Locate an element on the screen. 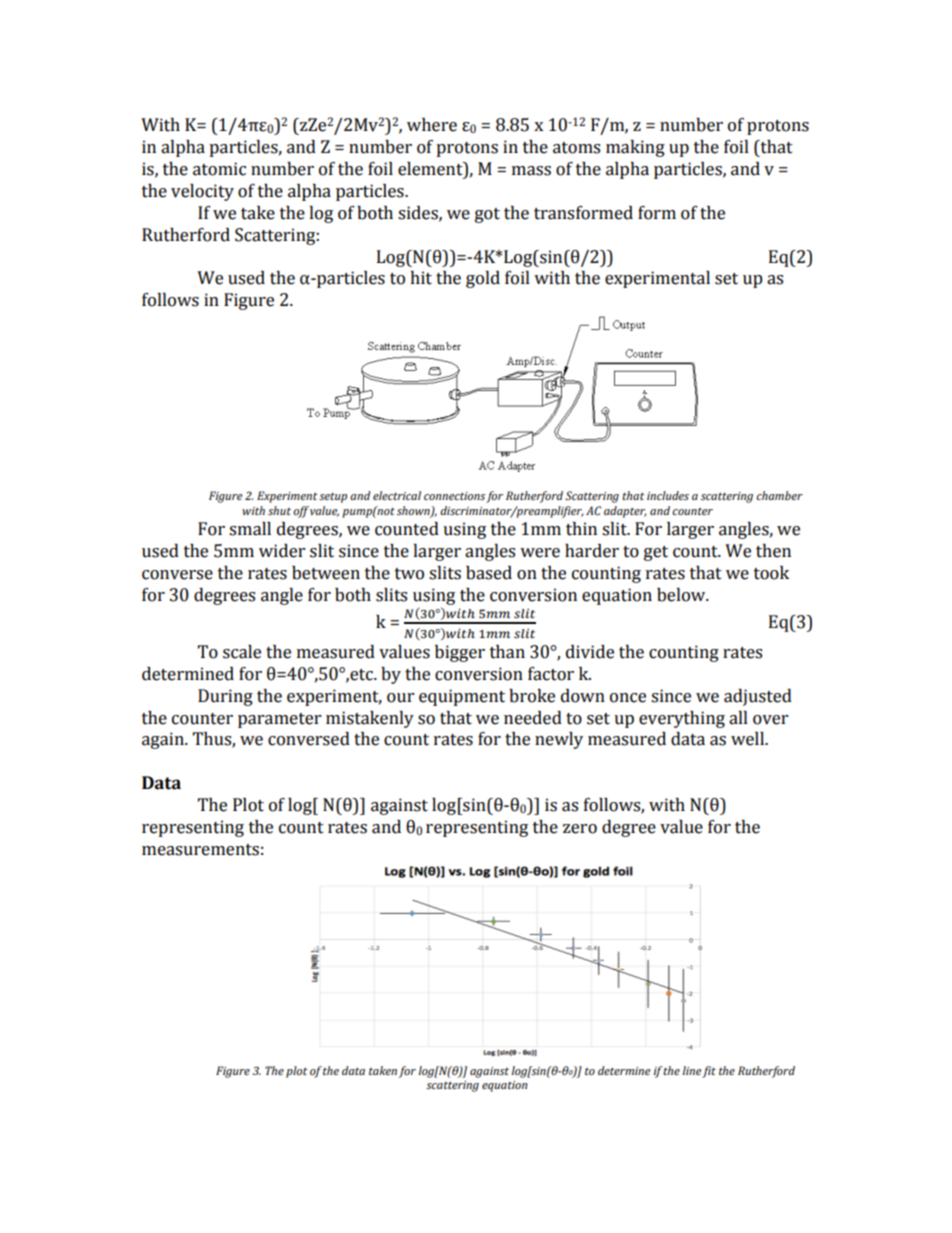  fit is located at coordinates (709, 1072).
